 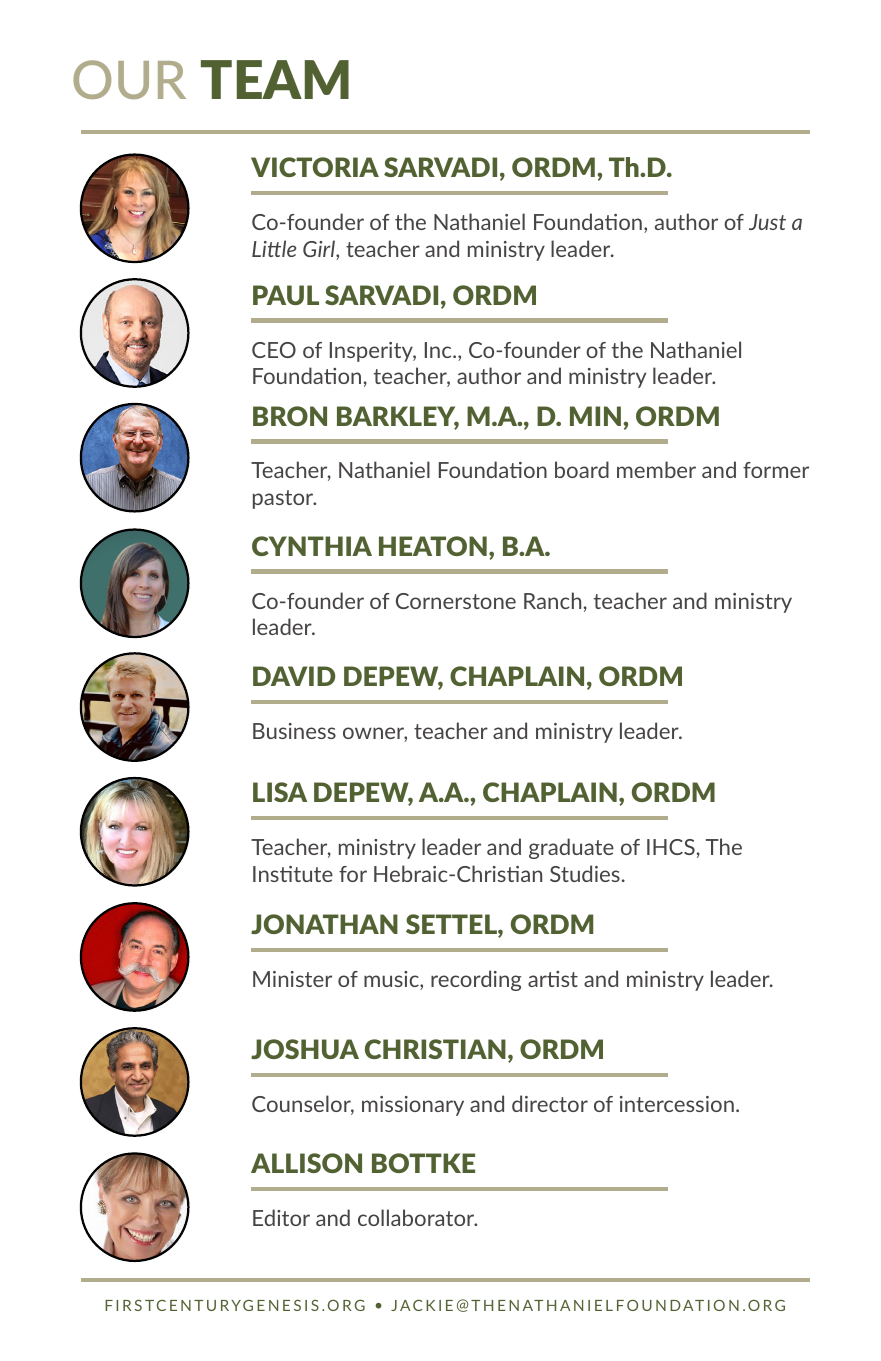 I want to click on DAVID, so click(x=294, y=676).
